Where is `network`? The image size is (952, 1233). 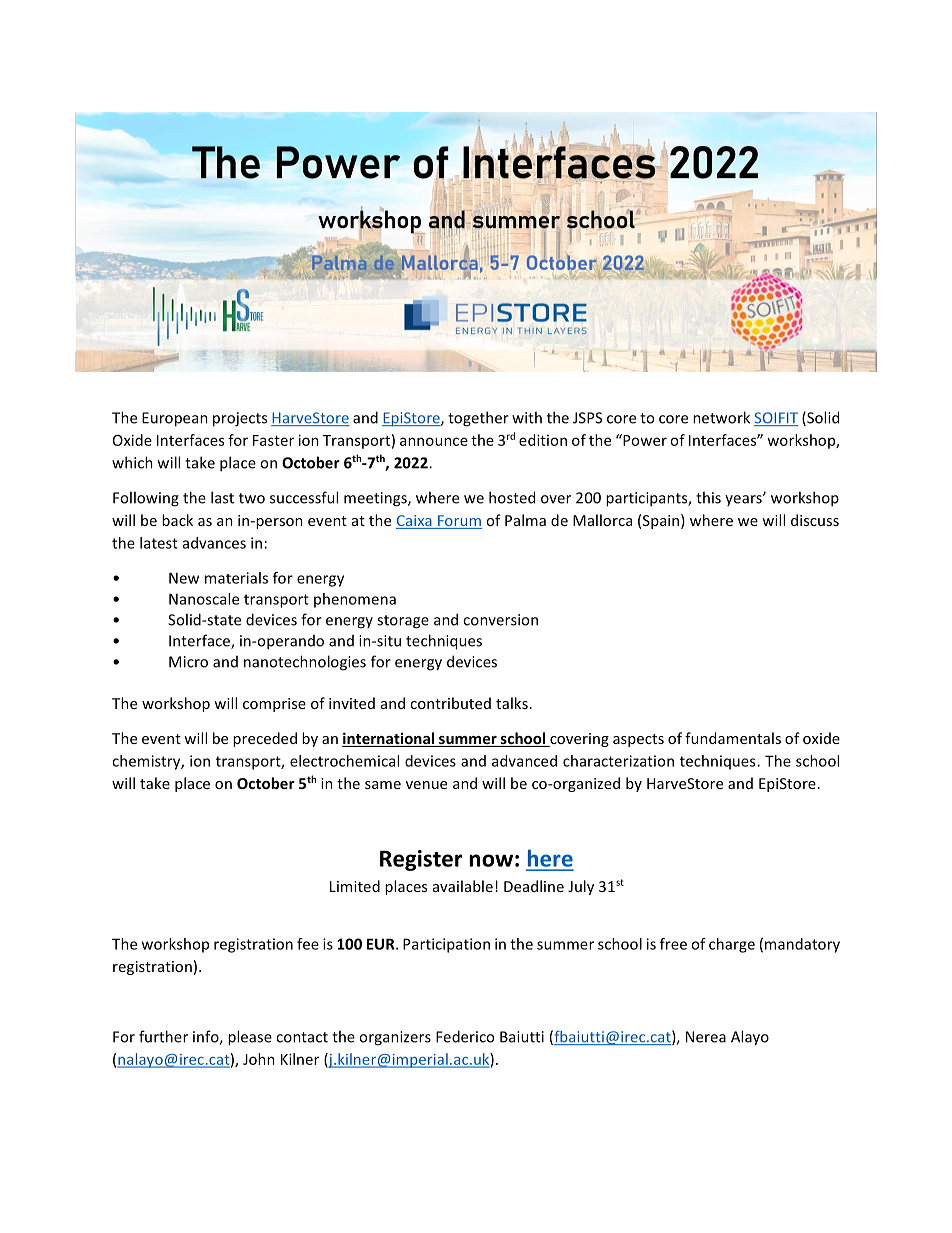 network is located at coordinates (721, 417).
